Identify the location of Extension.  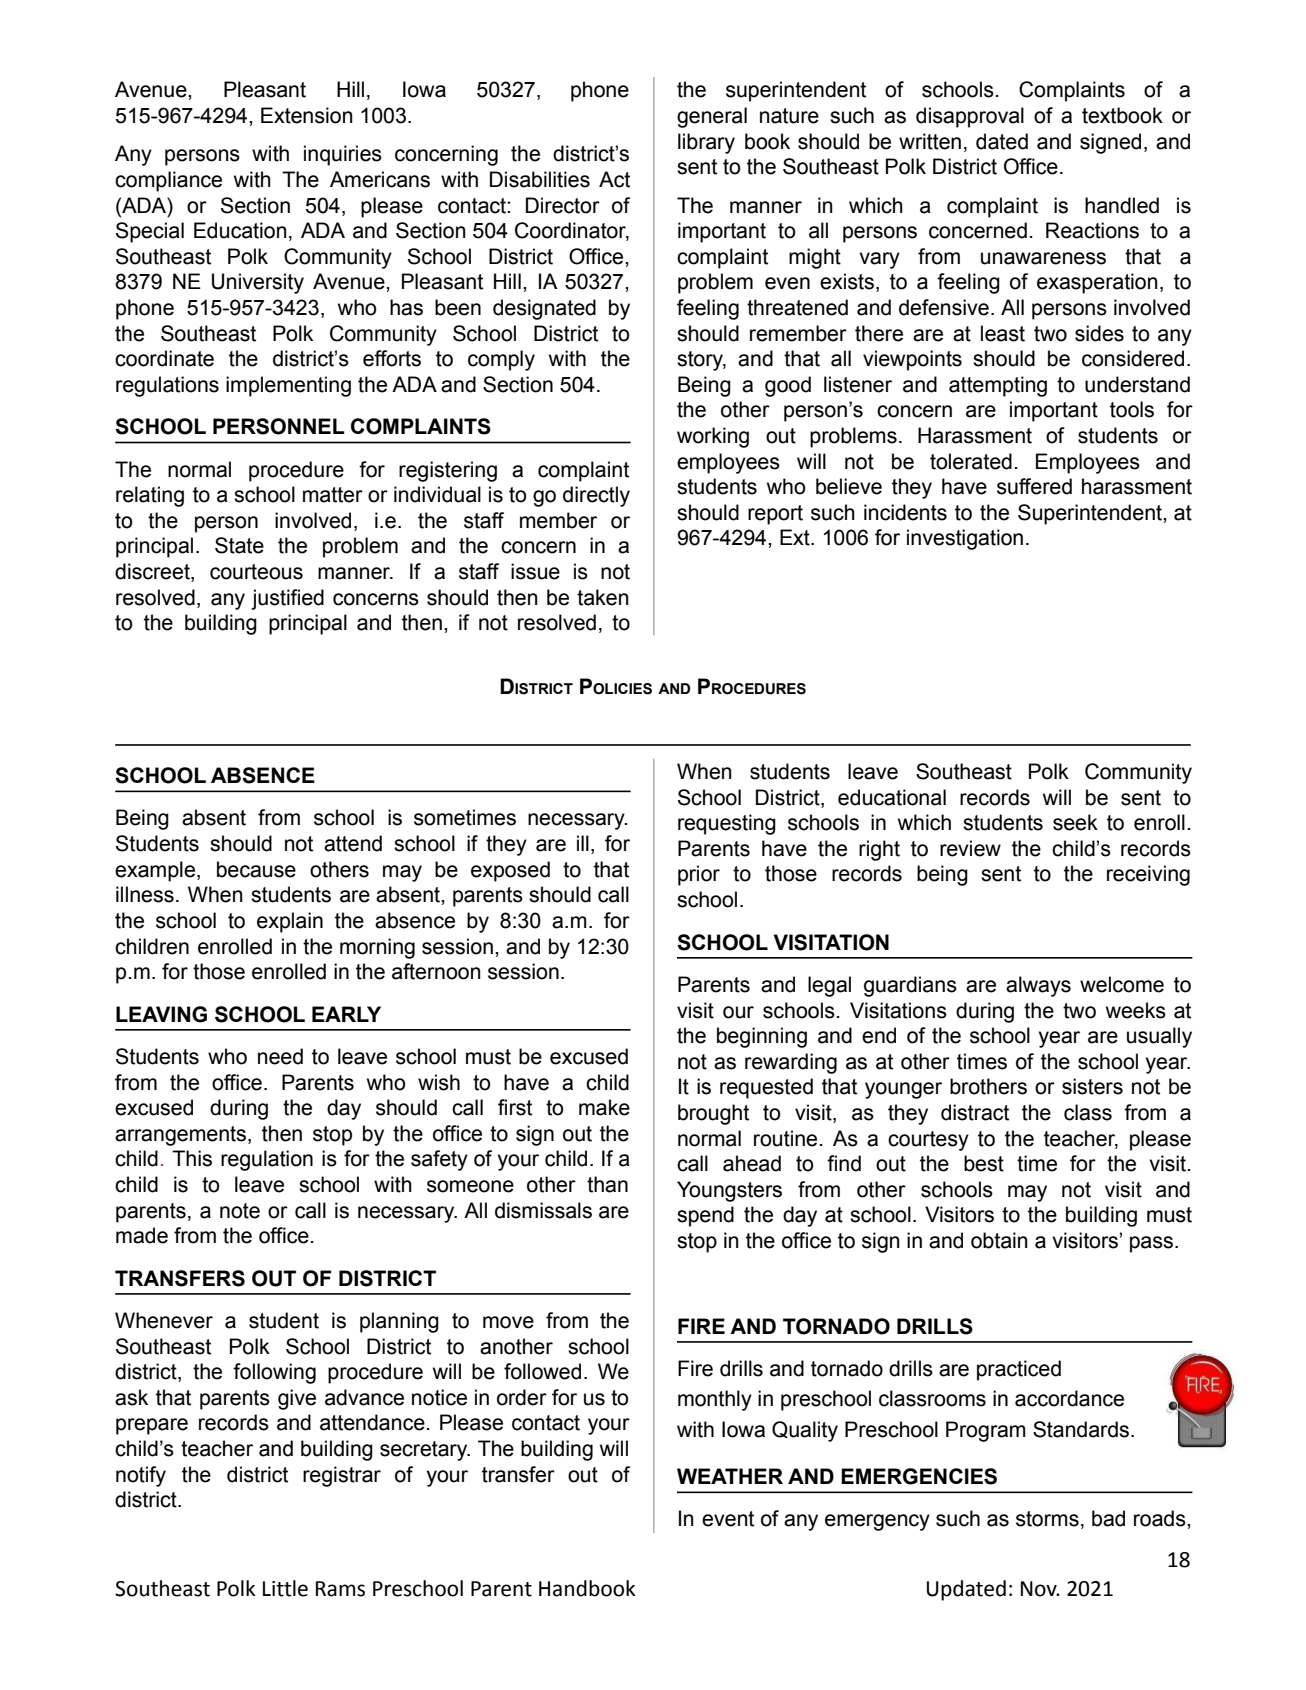
(307, 115).
